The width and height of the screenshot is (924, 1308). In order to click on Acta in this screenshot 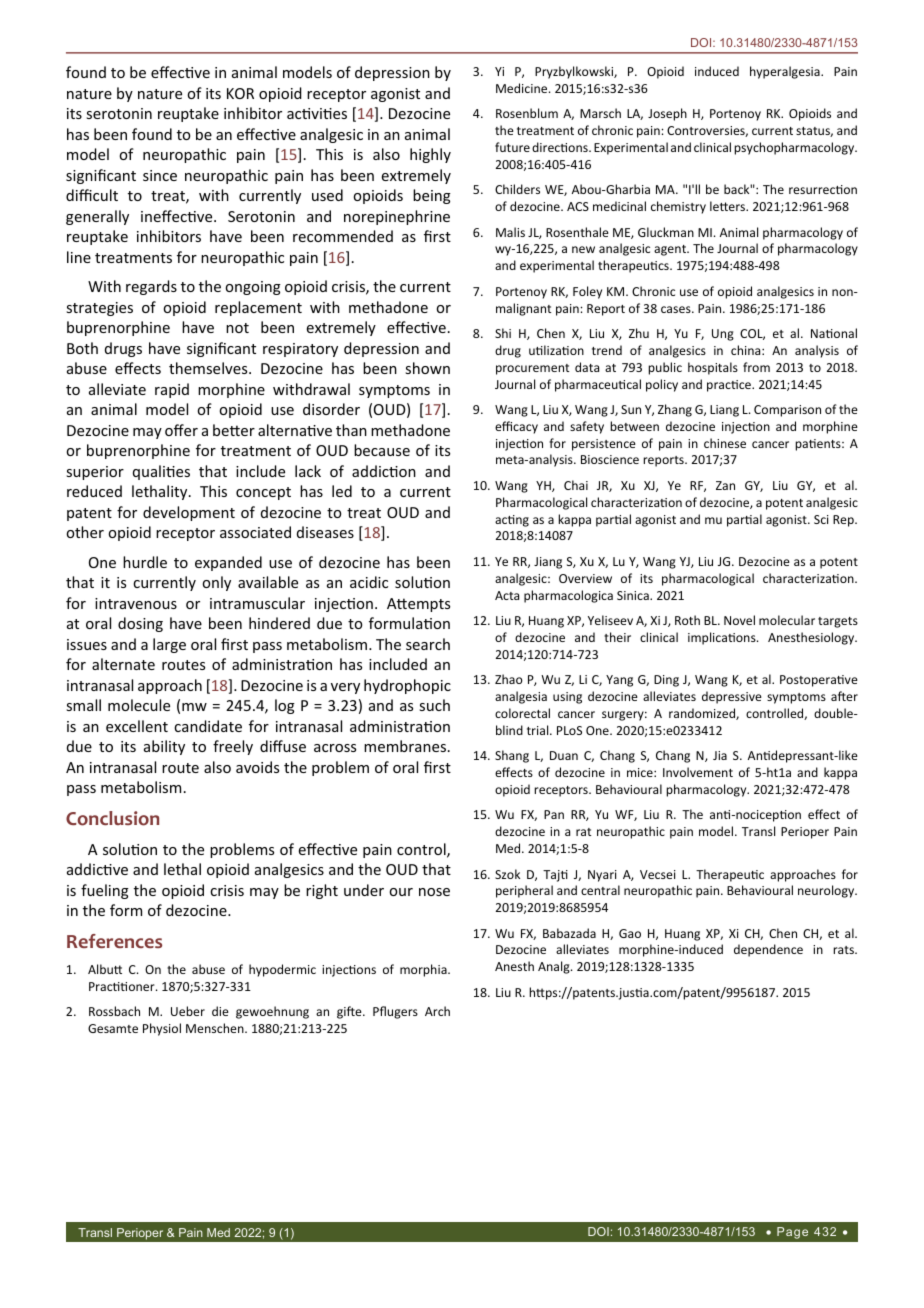, I will do `click(507, 595)`.
